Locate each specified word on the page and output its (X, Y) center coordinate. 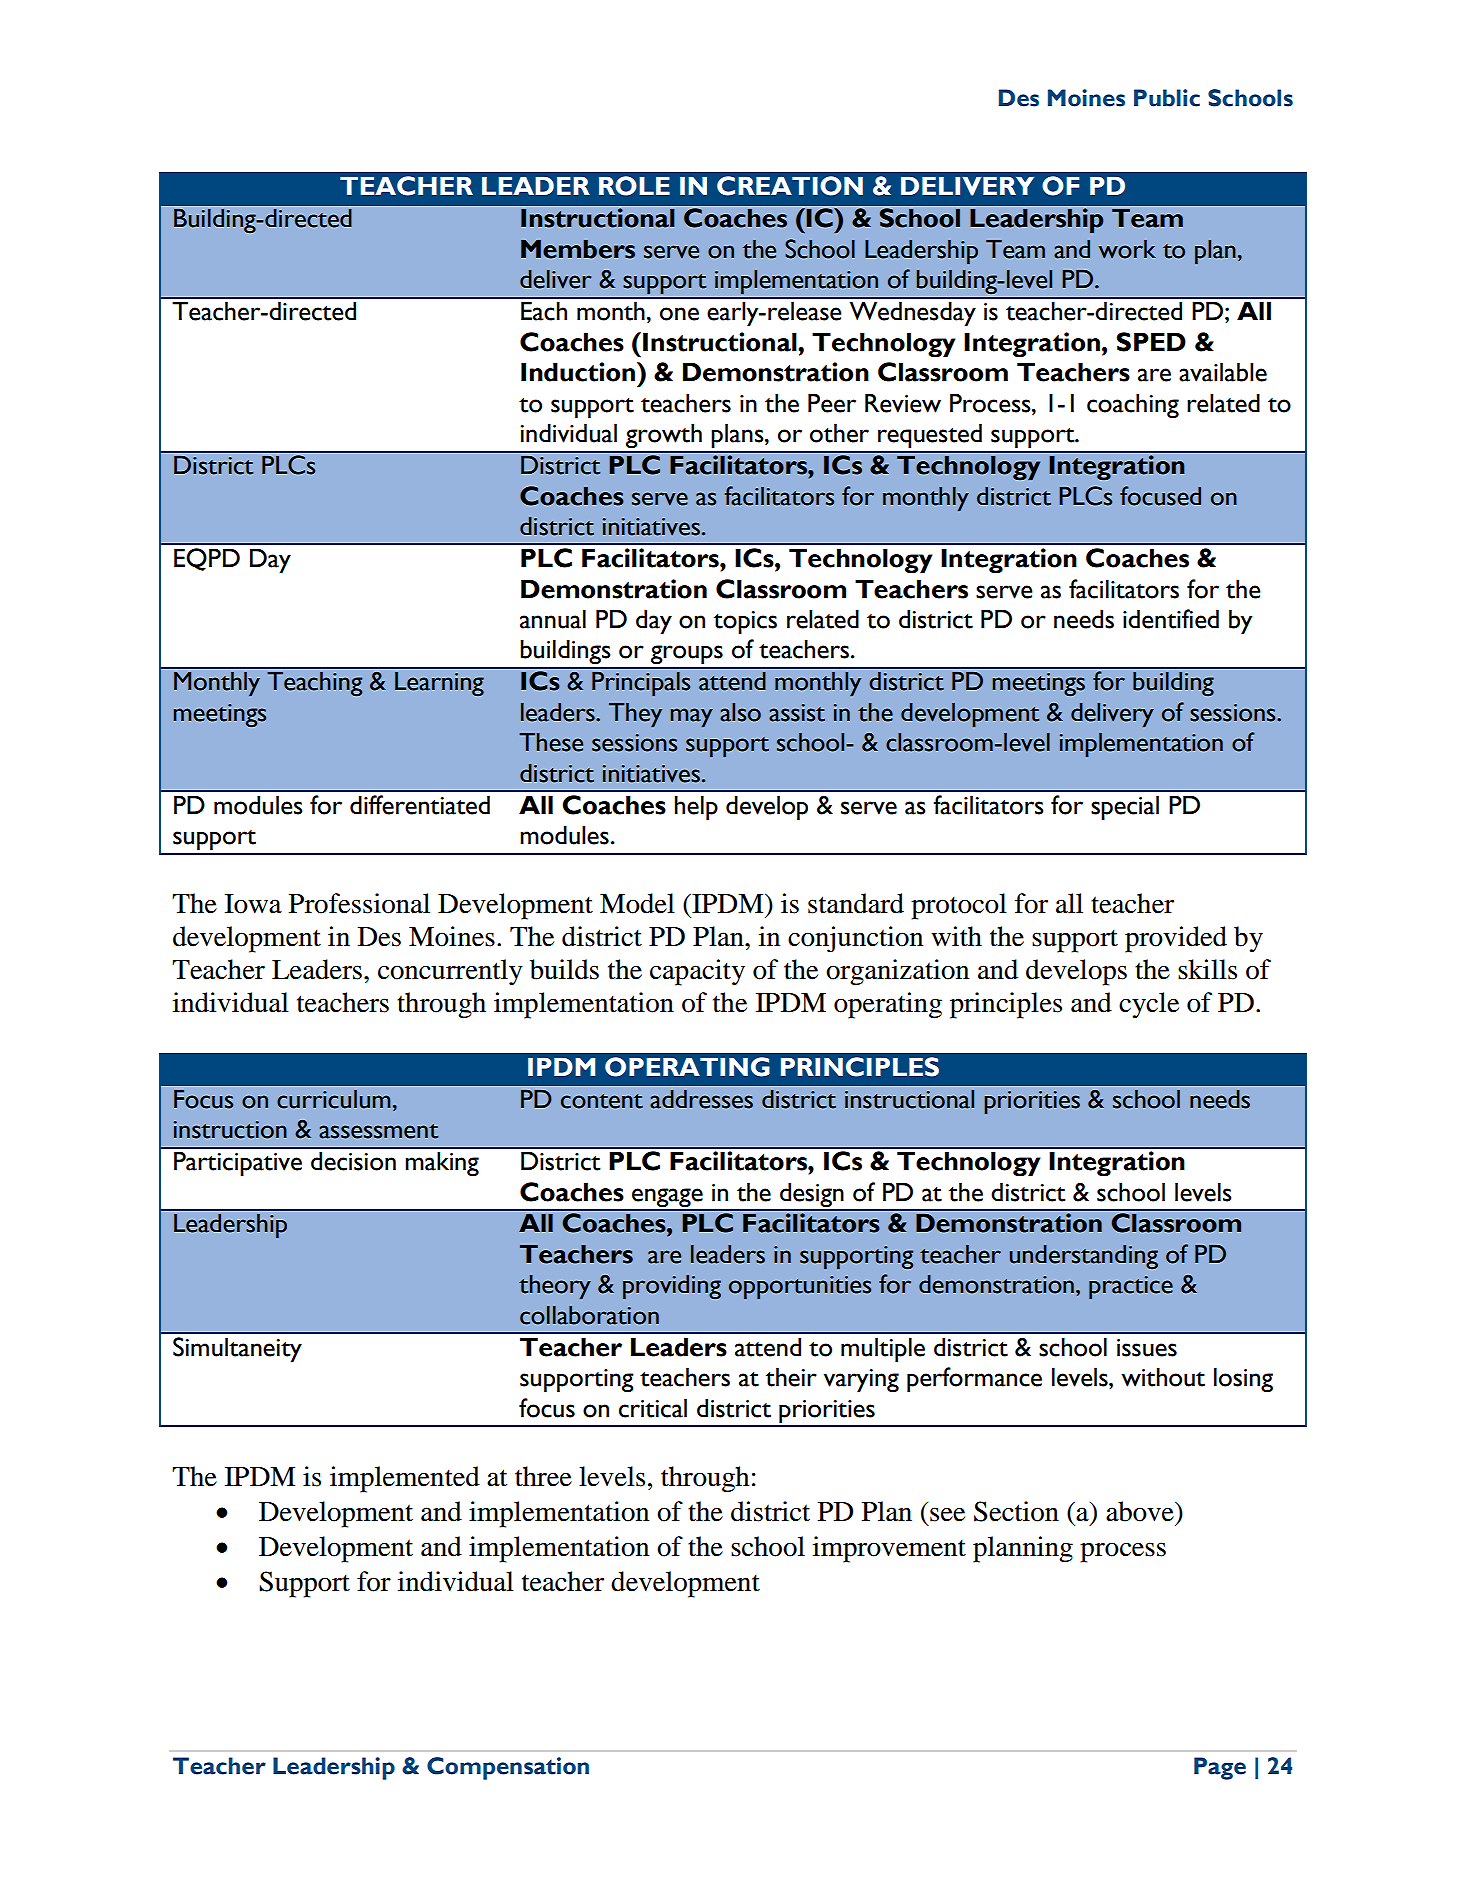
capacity (697, 972)
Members (578, 249)
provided (1176, 939)
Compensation (508, 1768)
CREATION (790, 186)
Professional (359, 903)
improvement (889, 1549)
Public (1167, 98)
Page (1220, 1768)
